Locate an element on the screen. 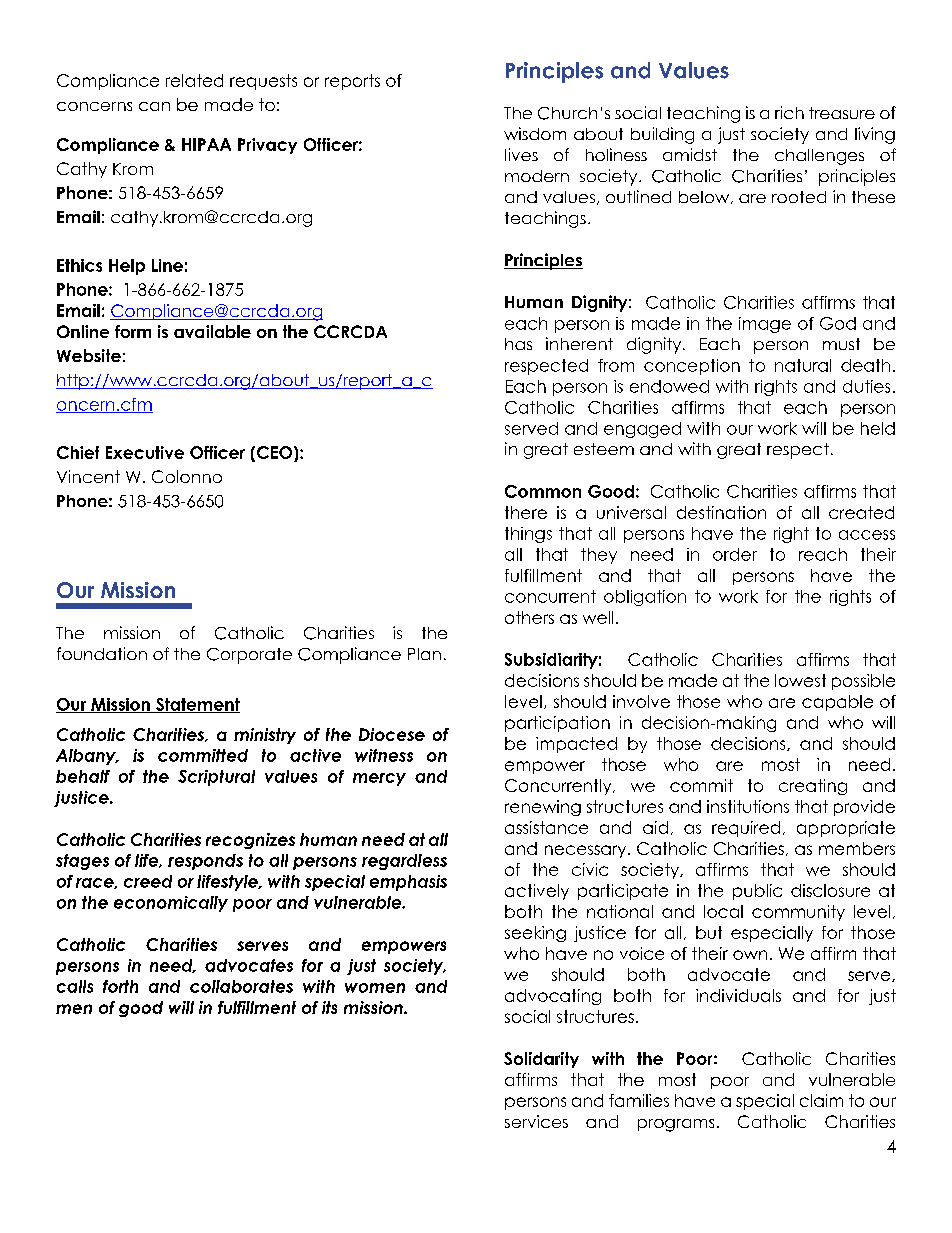 The height and width of the screenshot is (1233, 952). claim is located at coordinates (821, 1100).
